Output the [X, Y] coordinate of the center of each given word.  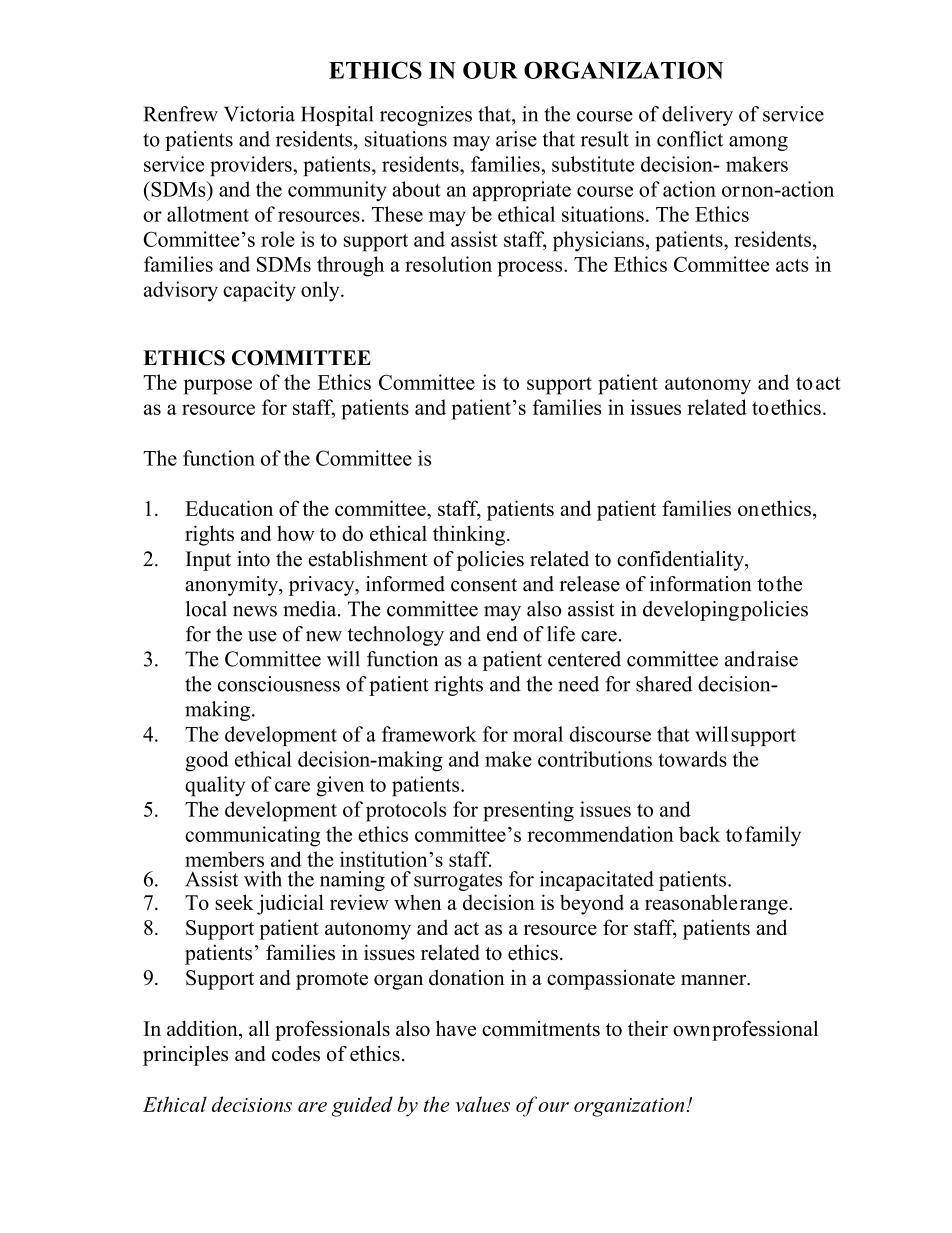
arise [516, 139]
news [255, 611]
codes [296, 1054]
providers [252, 166]
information [701, 584]
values [482, 1104]
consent [484, 585]
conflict [690, 139]
